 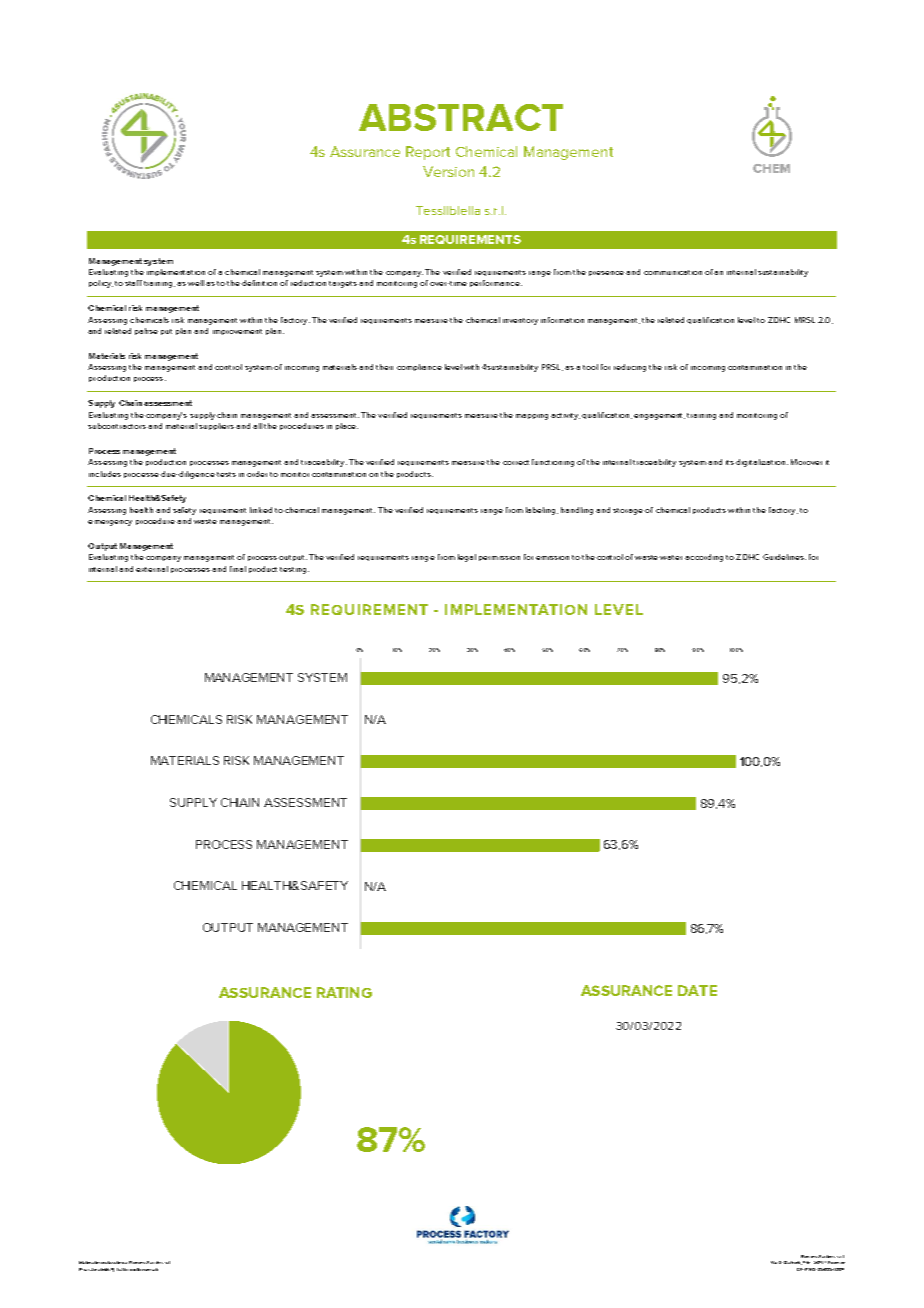 What do you see at coordinates (121, 1269) in the screenshot?
I see `Tutti` at bounding box center [121, 1269].
